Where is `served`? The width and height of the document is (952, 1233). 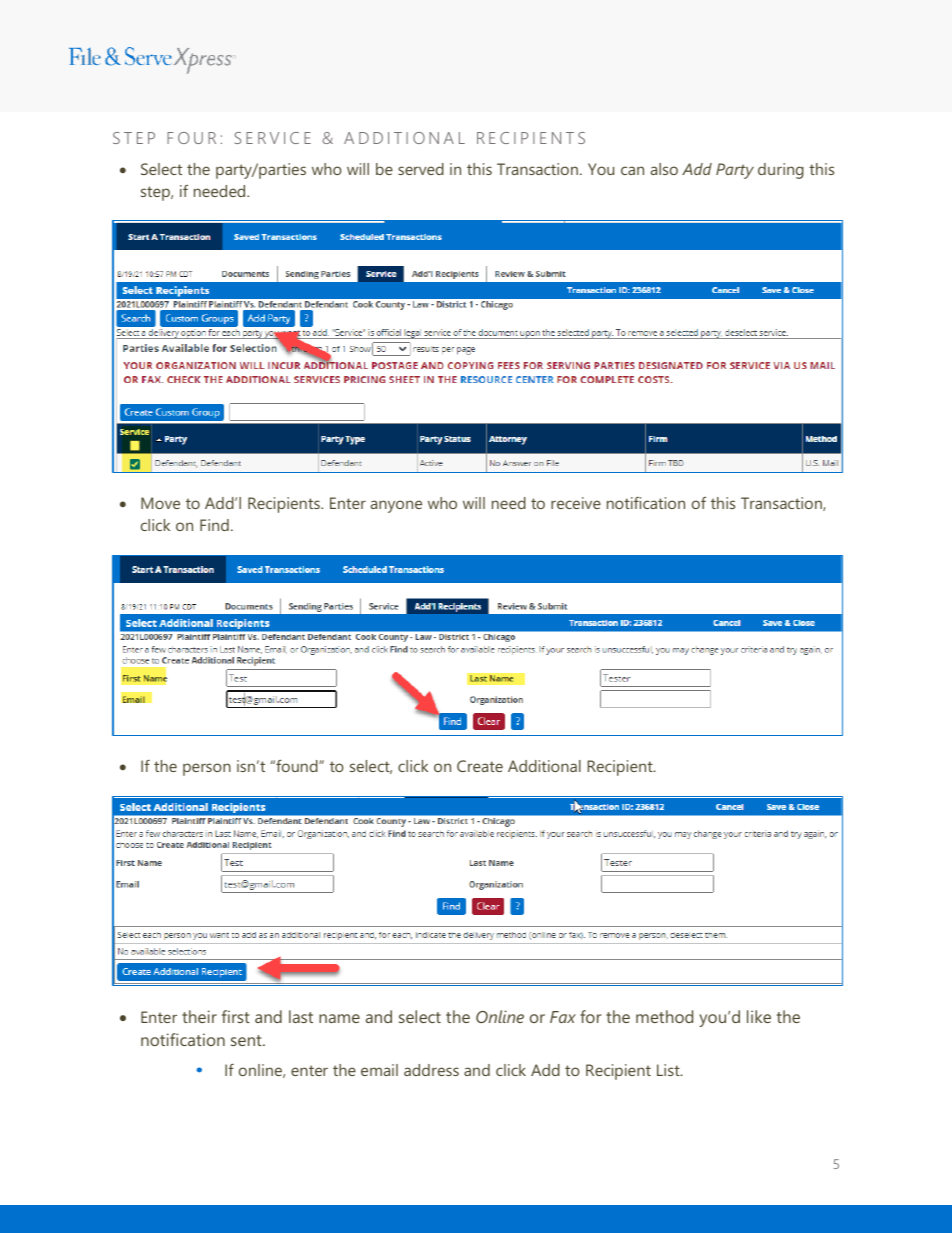 served is located at coordinates (421, 169).
